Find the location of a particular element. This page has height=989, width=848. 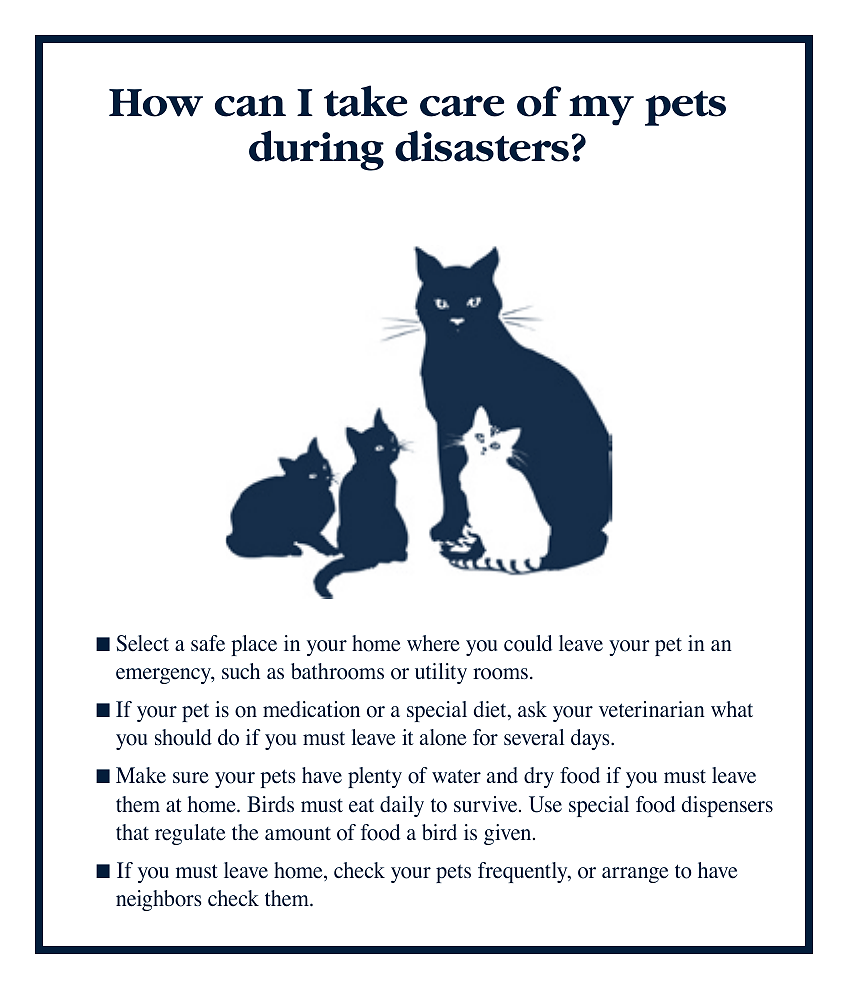

given is located at coordinates (509, 834).
